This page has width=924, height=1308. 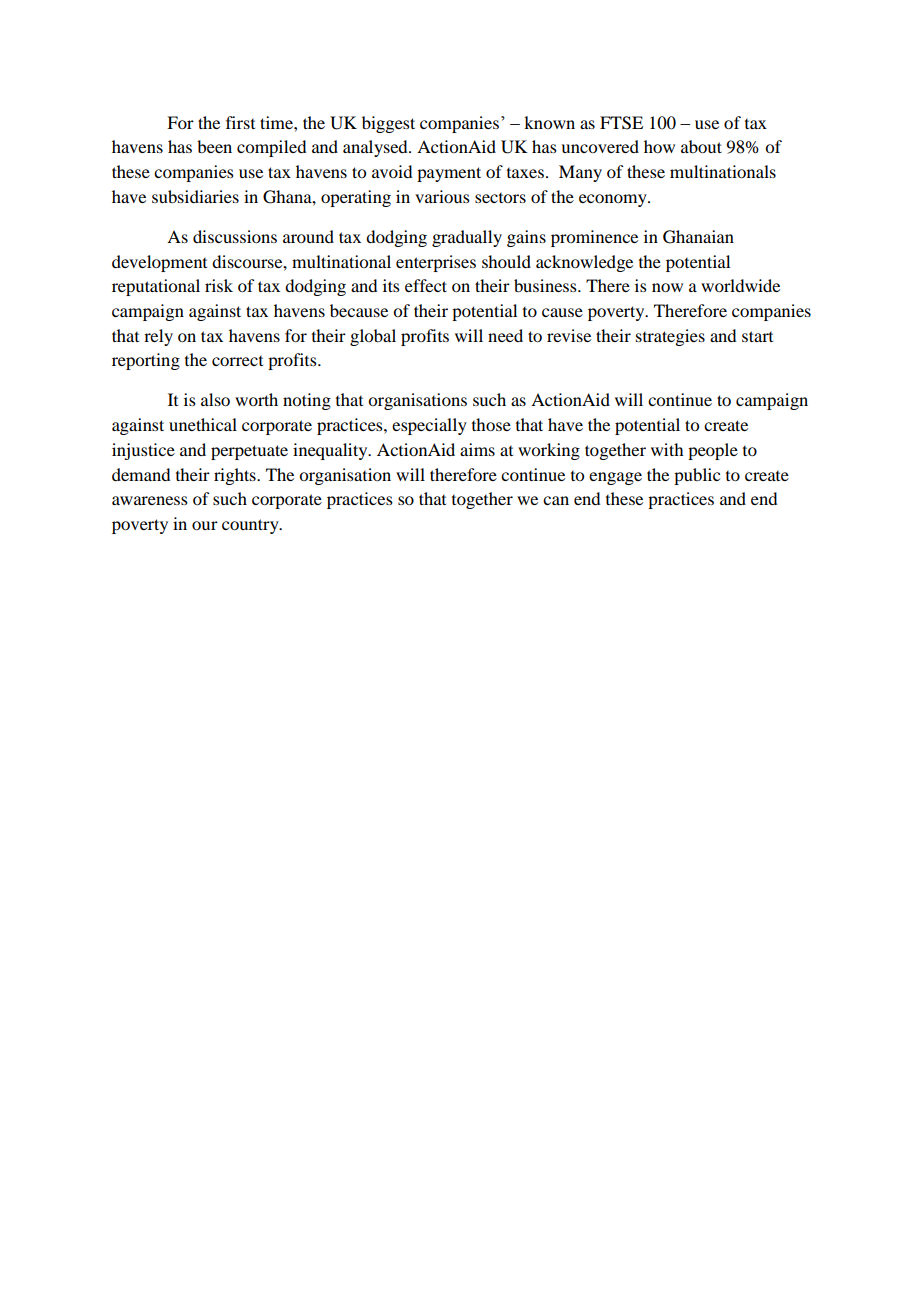 What do you see at coordinates (670, 337) in the page?
I see `strategies` at bounding box center [670, 337].
